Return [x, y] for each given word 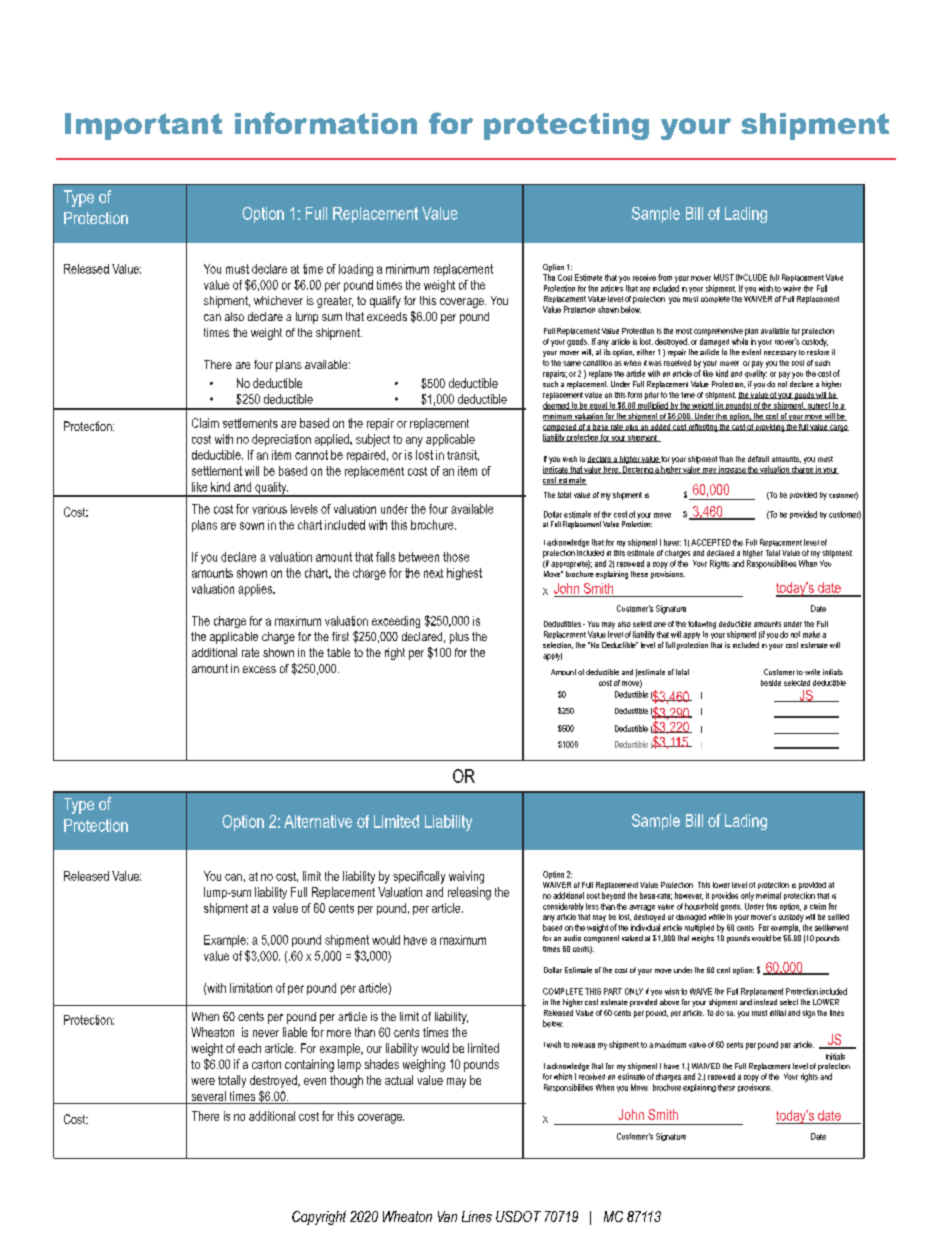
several [208, 1097]
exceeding [396, 622]
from [665, 277]
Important [143, 126]
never [266, 1033]
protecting [566, 126]
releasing [469, 893]
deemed [557, 406]
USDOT [518, 1216]
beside [771, 683]
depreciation [281, 440]
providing [770, 428]
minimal [768, 895]
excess [259, 669]
